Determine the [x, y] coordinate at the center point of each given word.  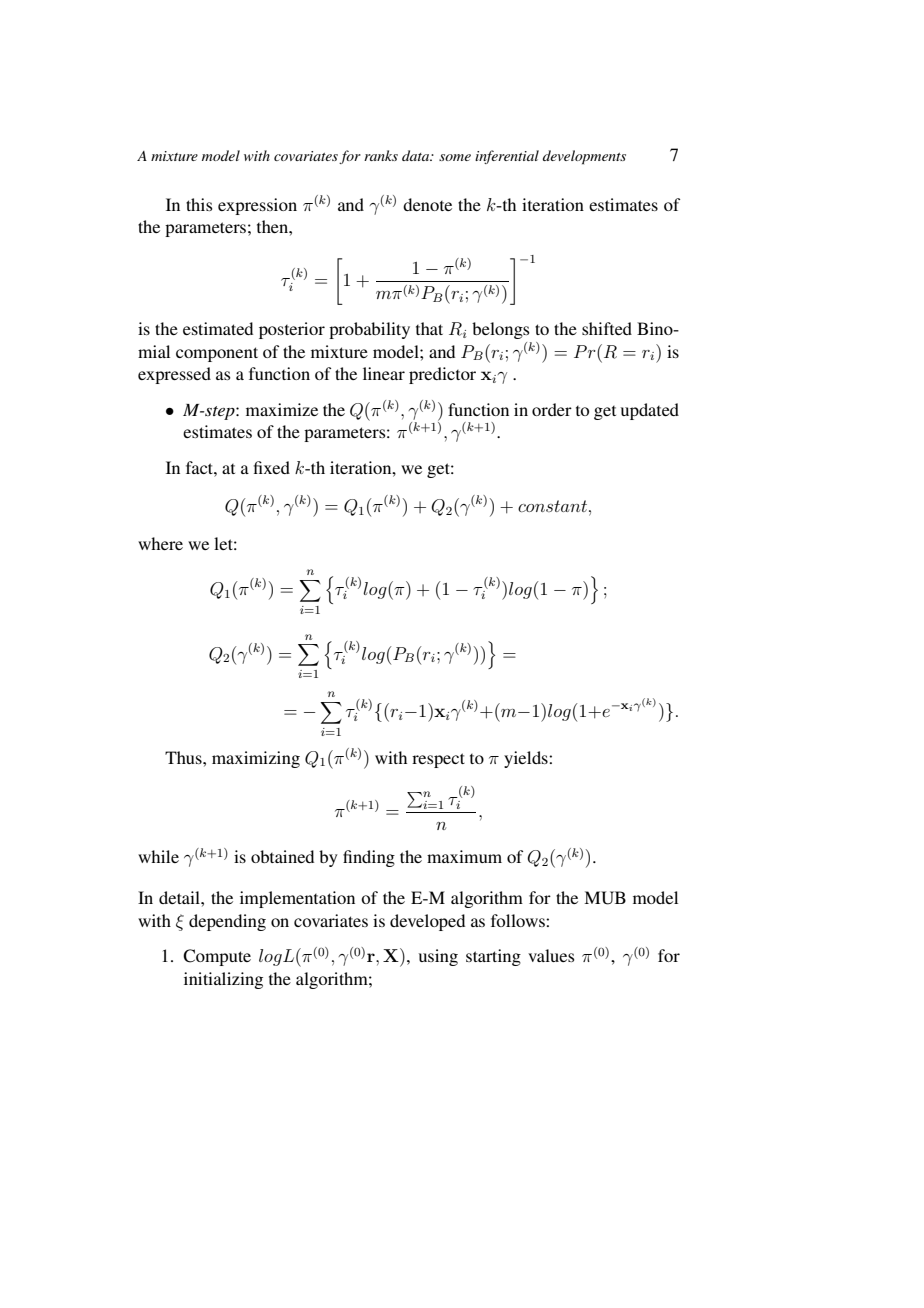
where [160, 543]
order [552, 409]
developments [584, 157]
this [199, 204]
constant [552, 506]
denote [427, 204]
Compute [217, 957]
